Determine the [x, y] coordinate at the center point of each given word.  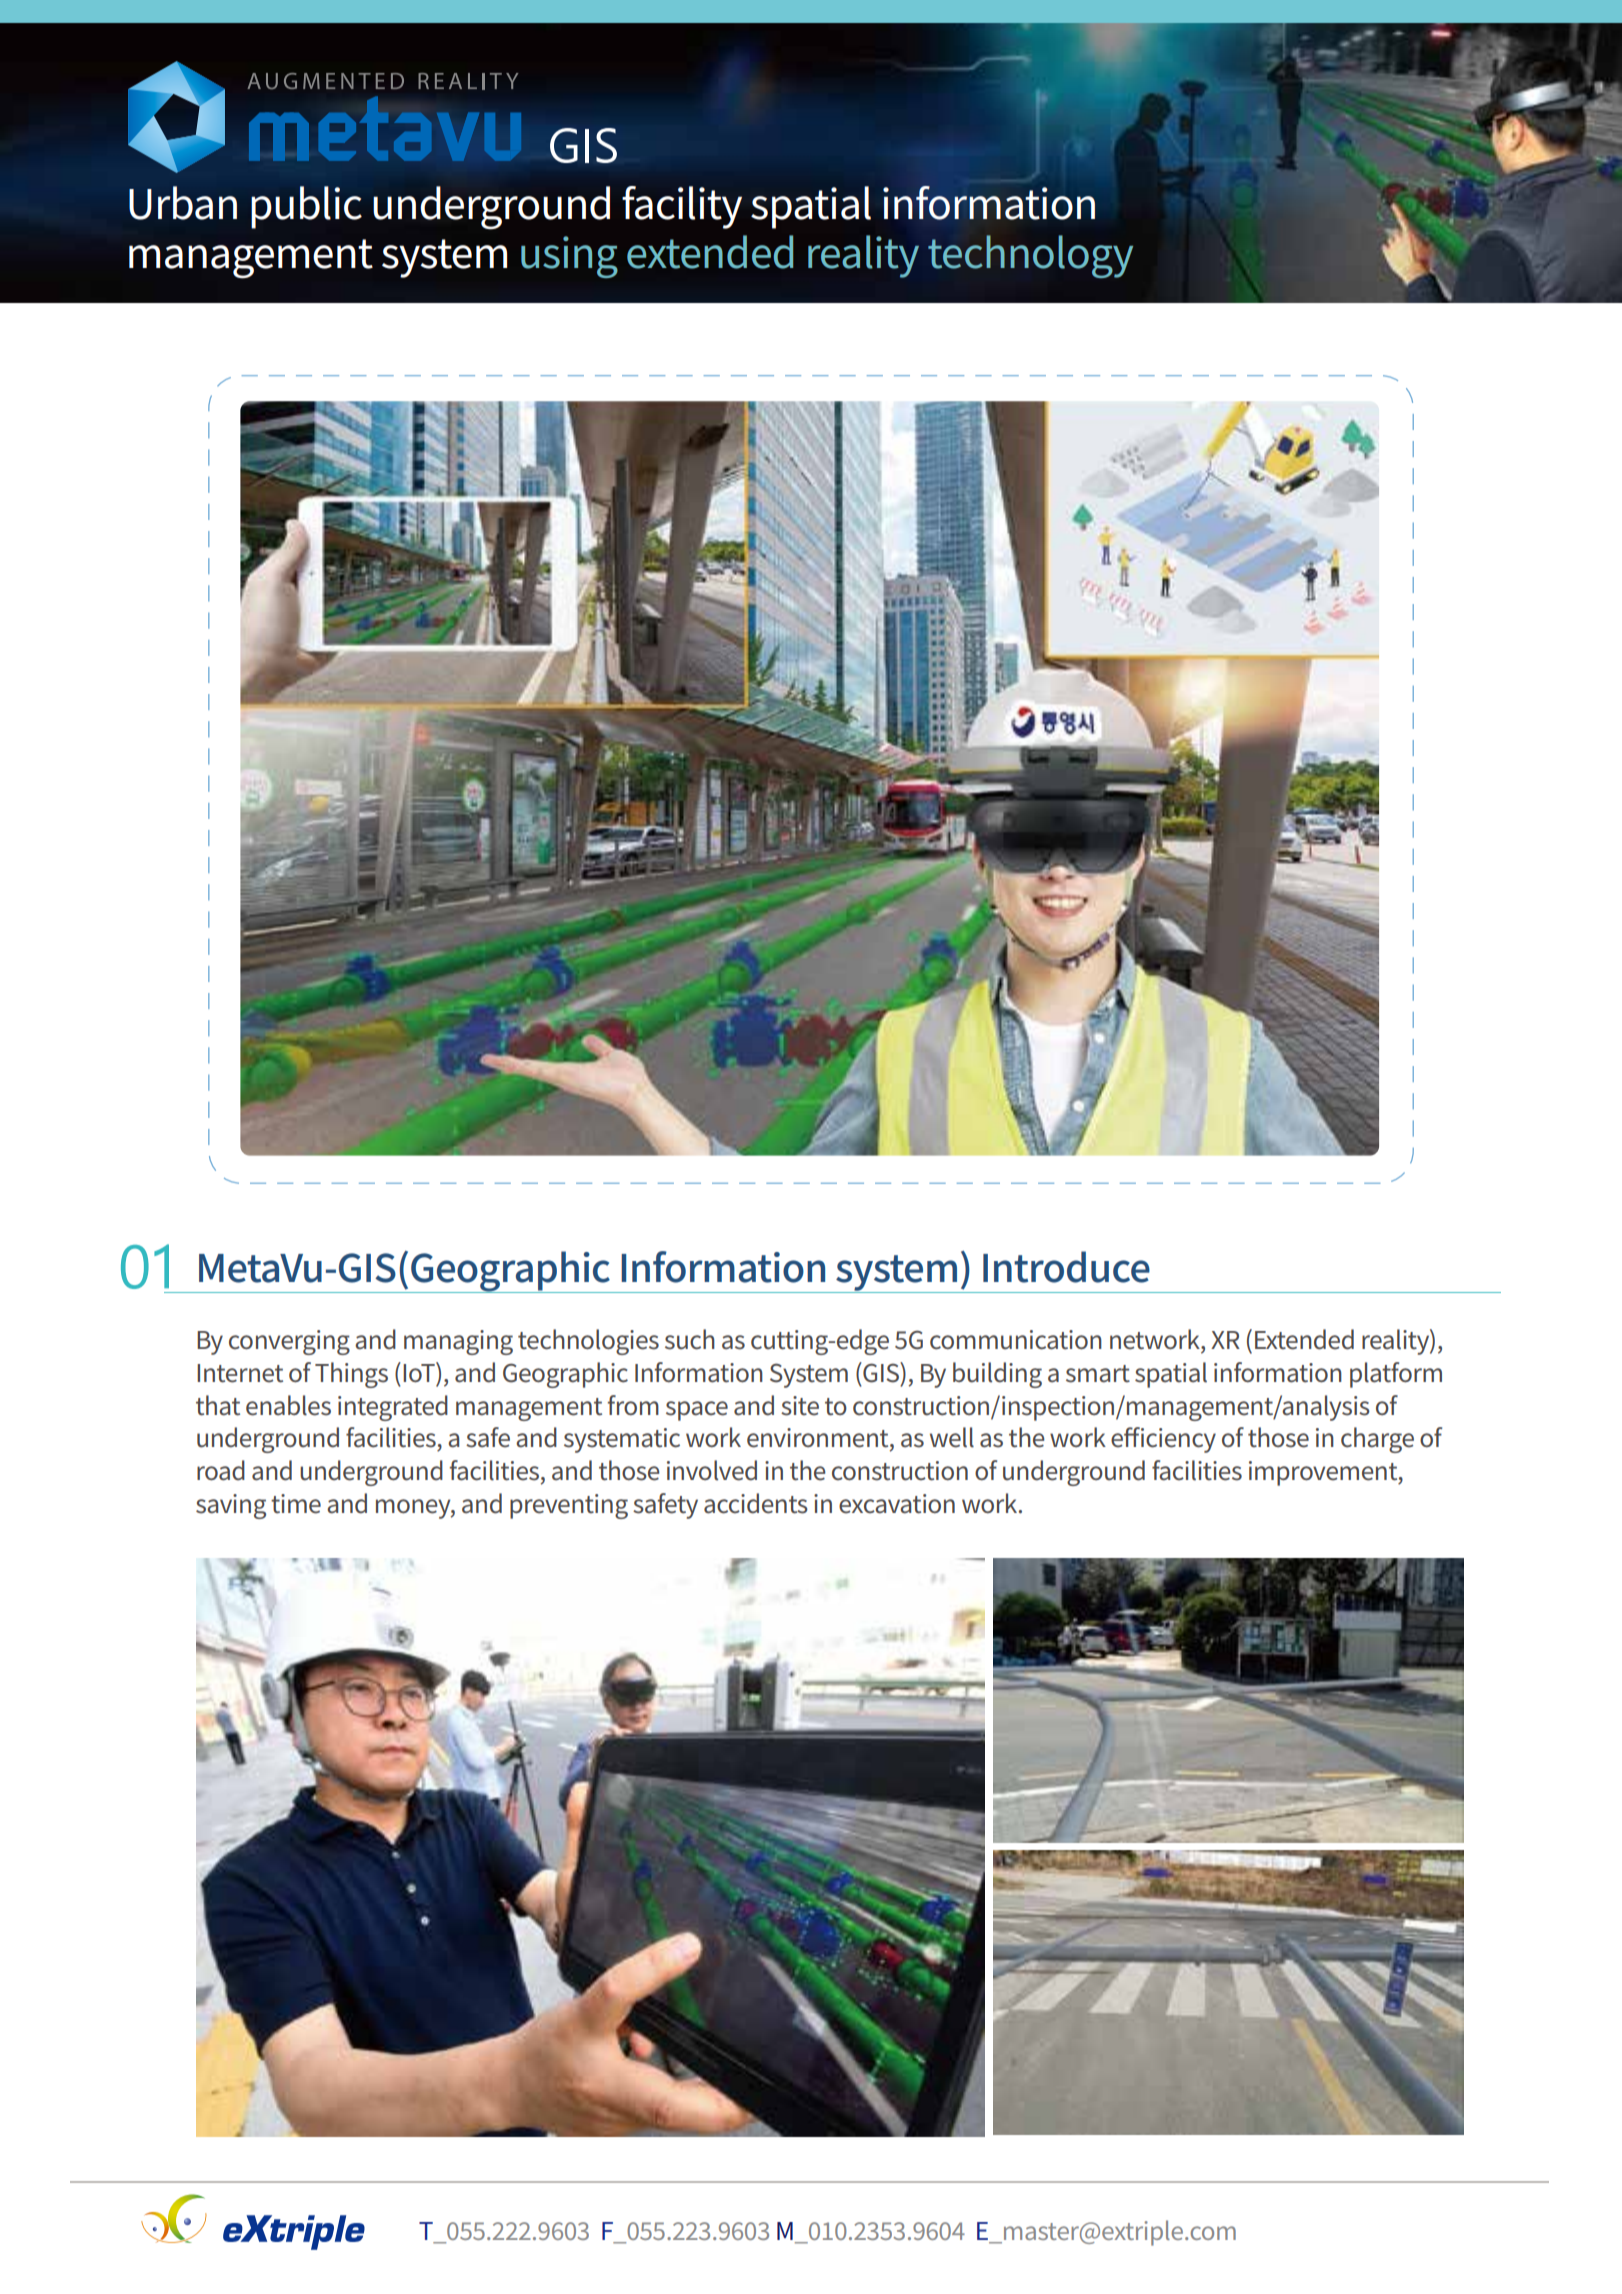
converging [289, 1342]
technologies [588, 1342]
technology [1030, 256]
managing [458, 1342]
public [306, 207]
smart [1098, 1374]
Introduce [1066, 1267]
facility [682, 207]
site [800, 1406]
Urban [183, 203]
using [569, 257]
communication [1016, 1340]
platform [1396, 1375]
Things [351, 1375]
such [690, 1339]
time [296, 1504]
